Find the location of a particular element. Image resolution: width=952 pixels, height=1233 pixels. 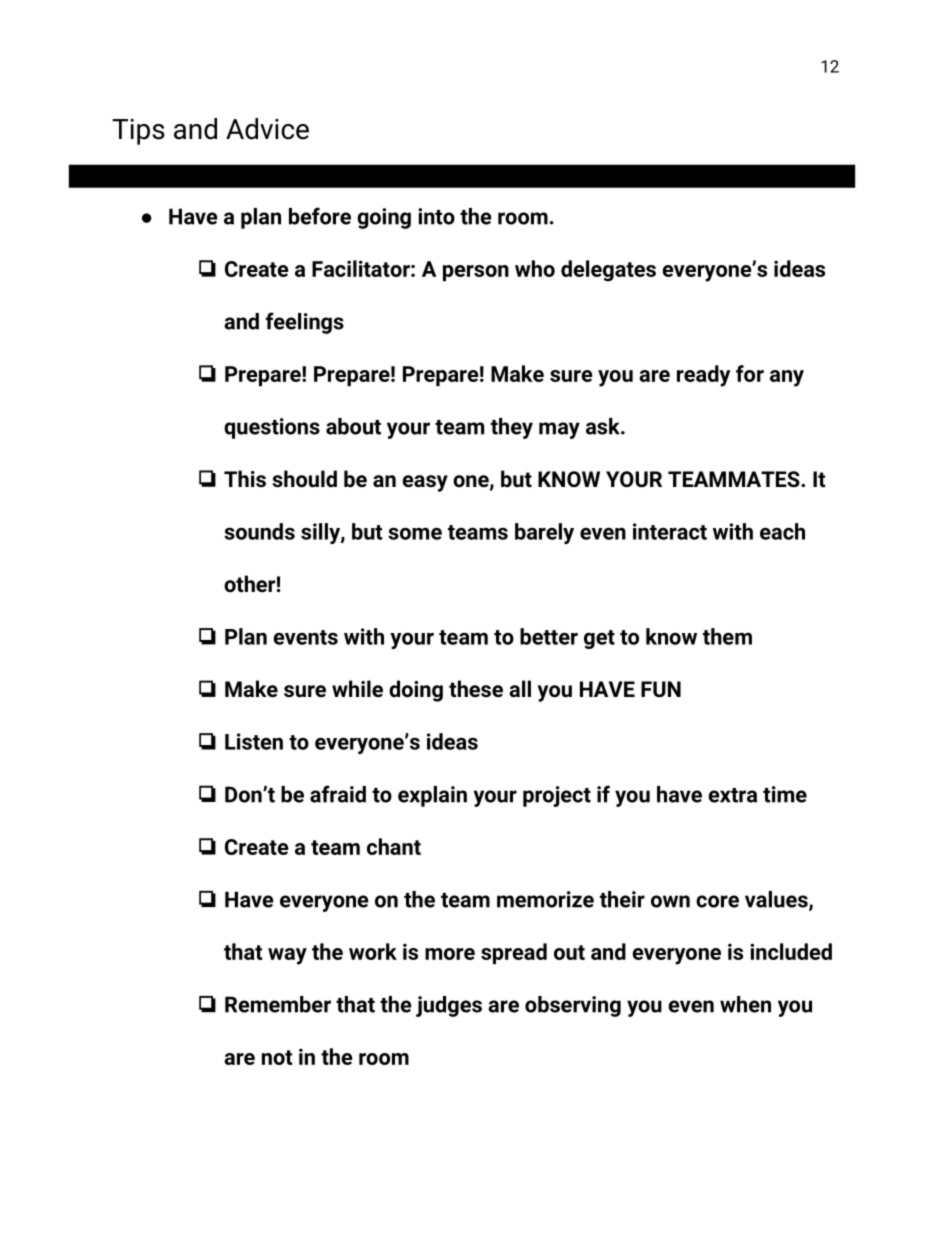

these is located at coordinates (476, 689).
